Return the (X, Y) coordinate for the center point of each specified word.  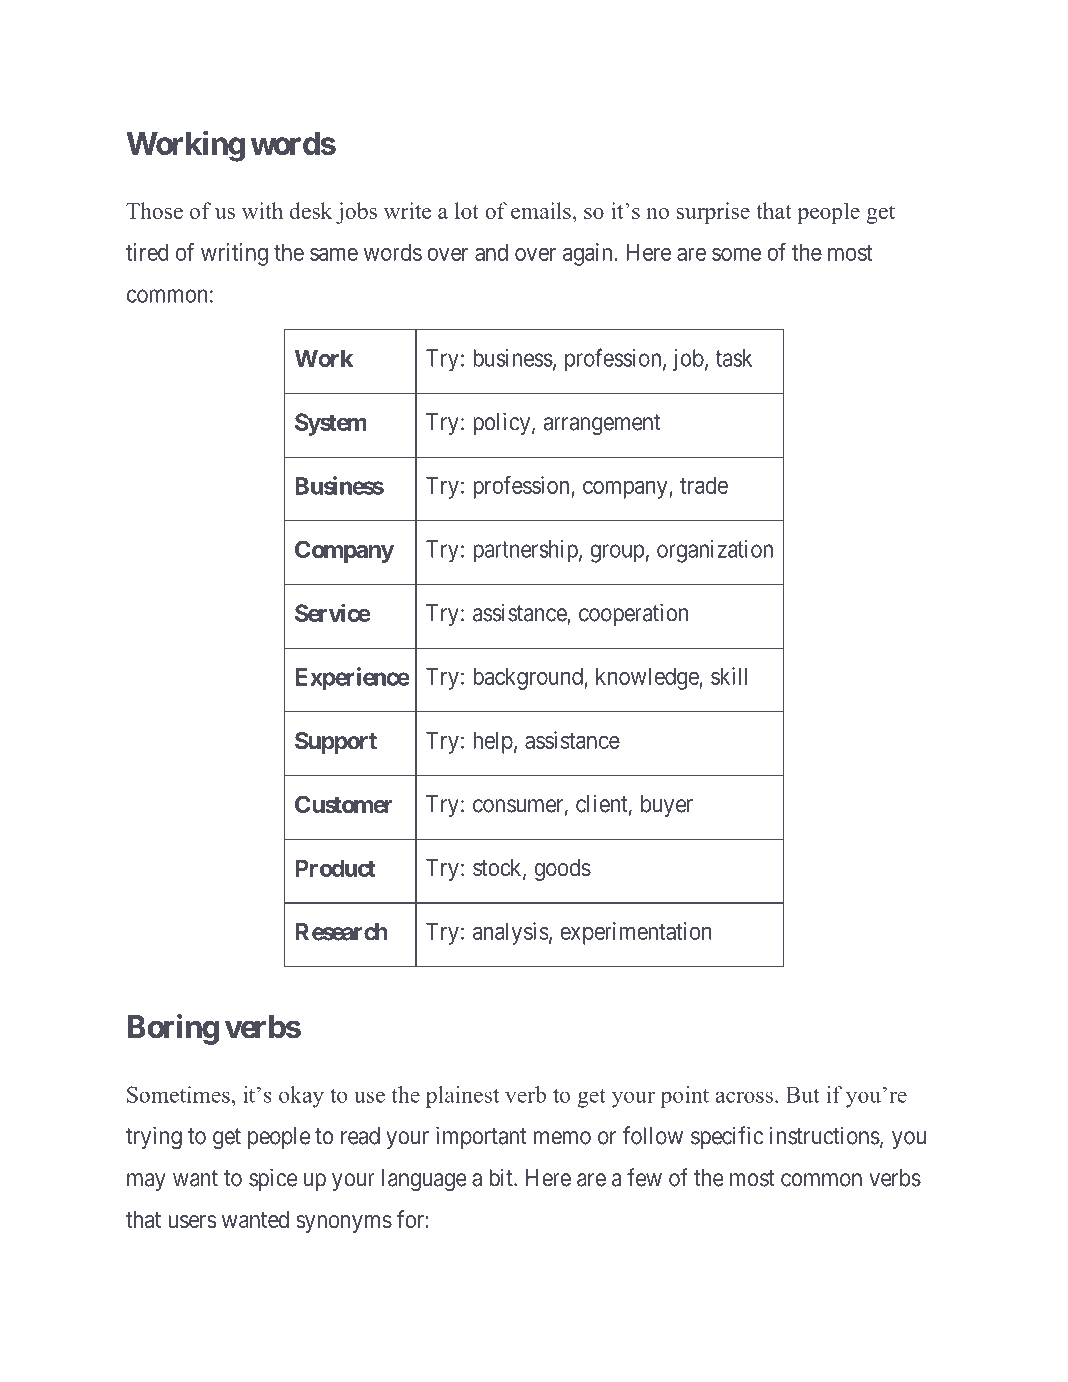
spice (273, 1179)
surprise (713, 213)
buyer (667, 806)
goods (562, 870)
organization (715, 551)
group (617, 553)
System (331, 424)
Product (335, 868)
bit (502, 1177)
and (491, 252)
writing (234, 254)
